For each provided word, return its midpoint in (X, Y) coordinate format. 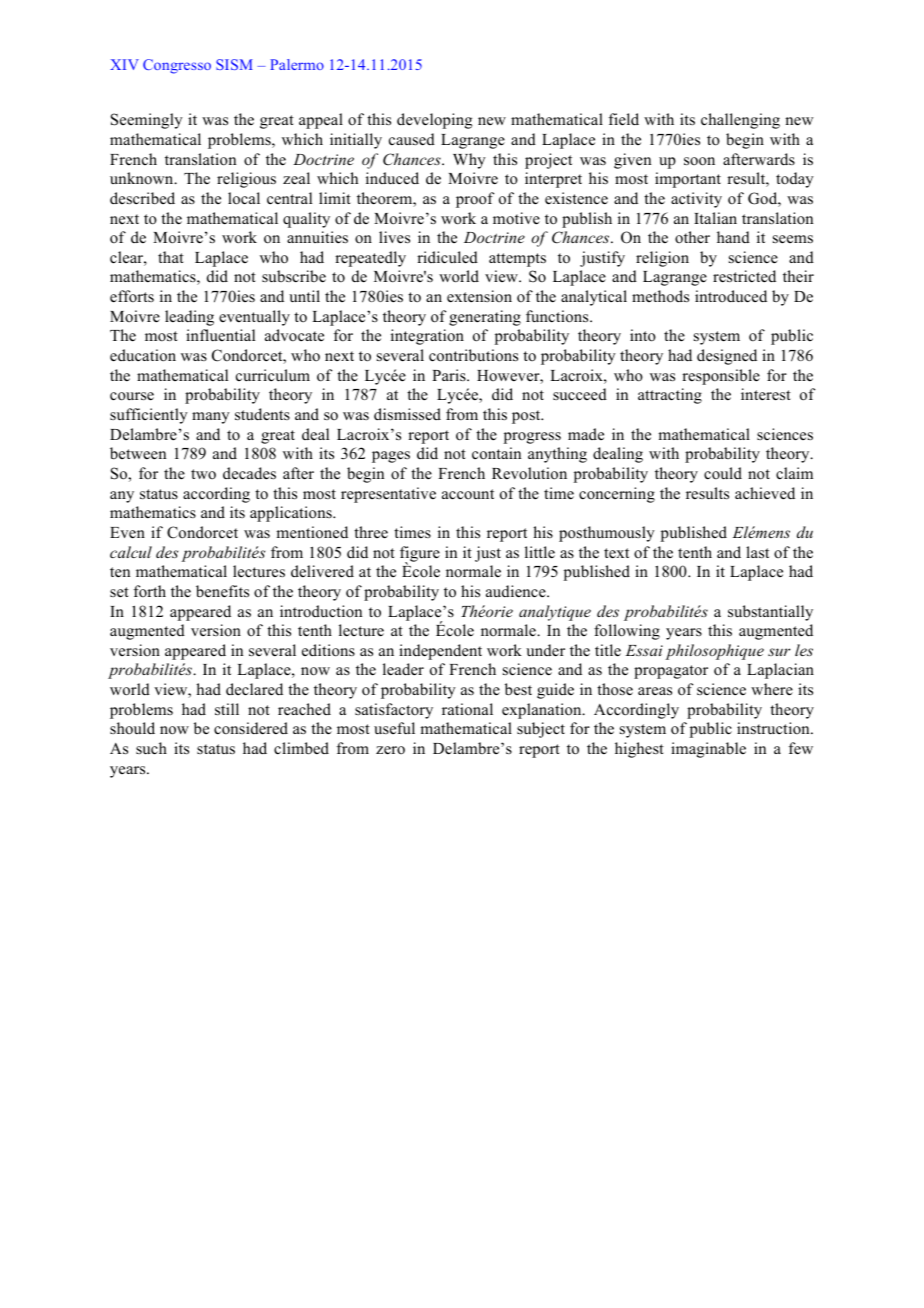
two (203, 474)
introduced (731, 296)
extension (479, 296)
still (227, 709)
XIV (124, 64)
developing (434, 121)
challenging (740, 121)
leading (189, 318)
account (468, 494)
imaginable (708, 750)
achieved (765, 493)
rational (467, 709)
